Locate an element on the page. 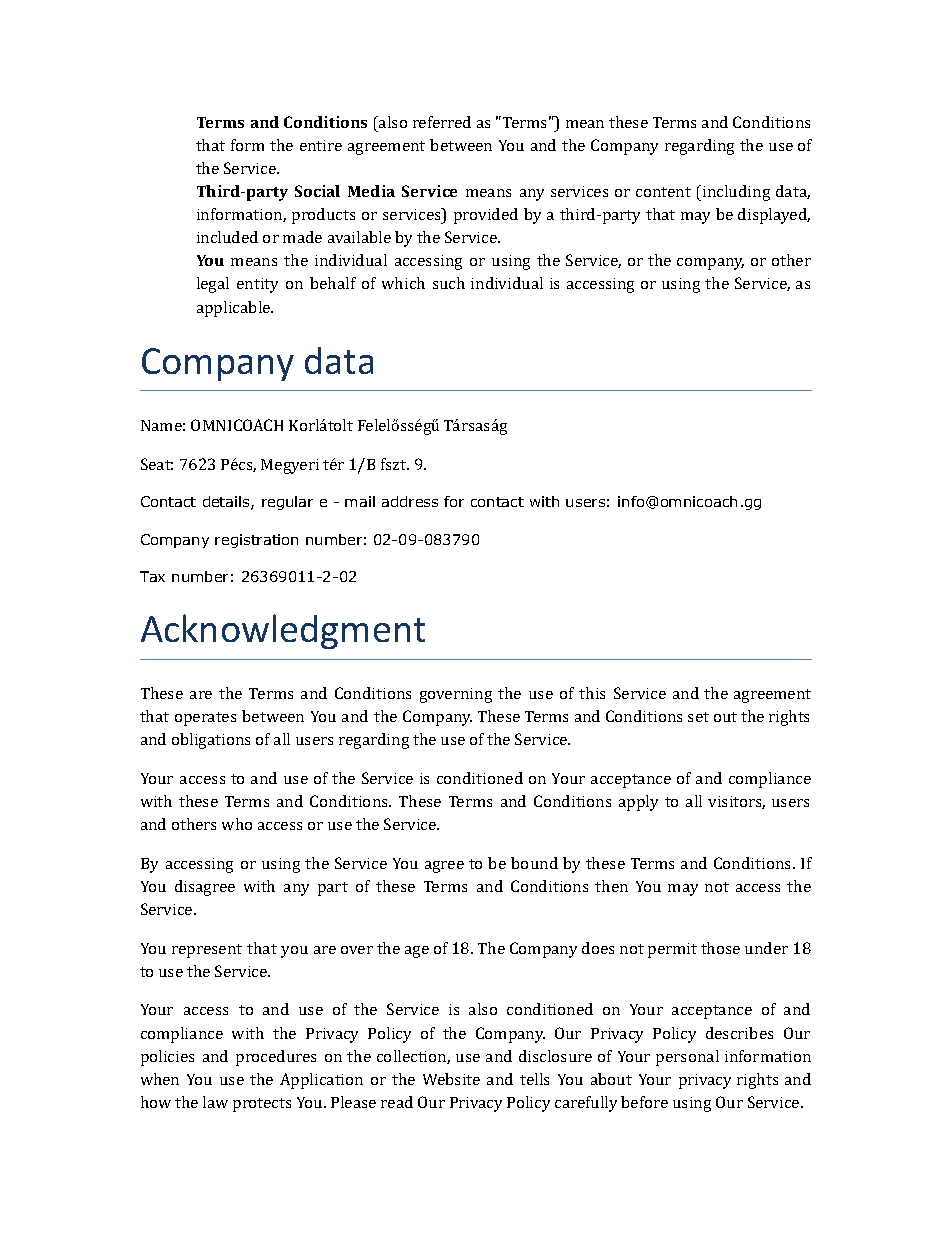  set is located at coordinates (698, 717).
